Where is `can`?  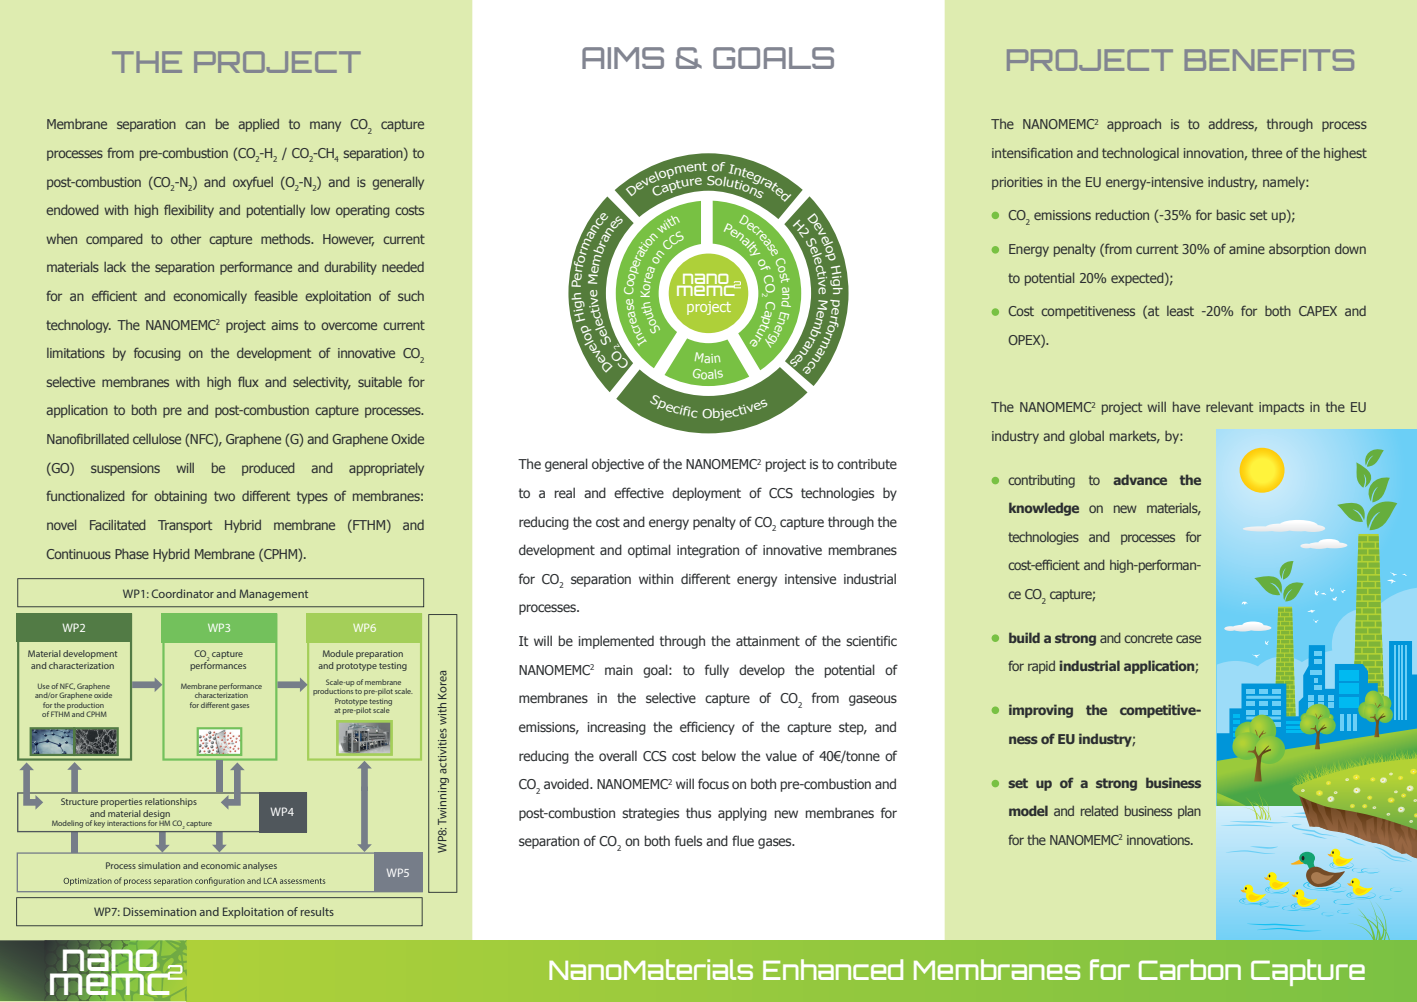
can is located at coordinates (195, 125).
